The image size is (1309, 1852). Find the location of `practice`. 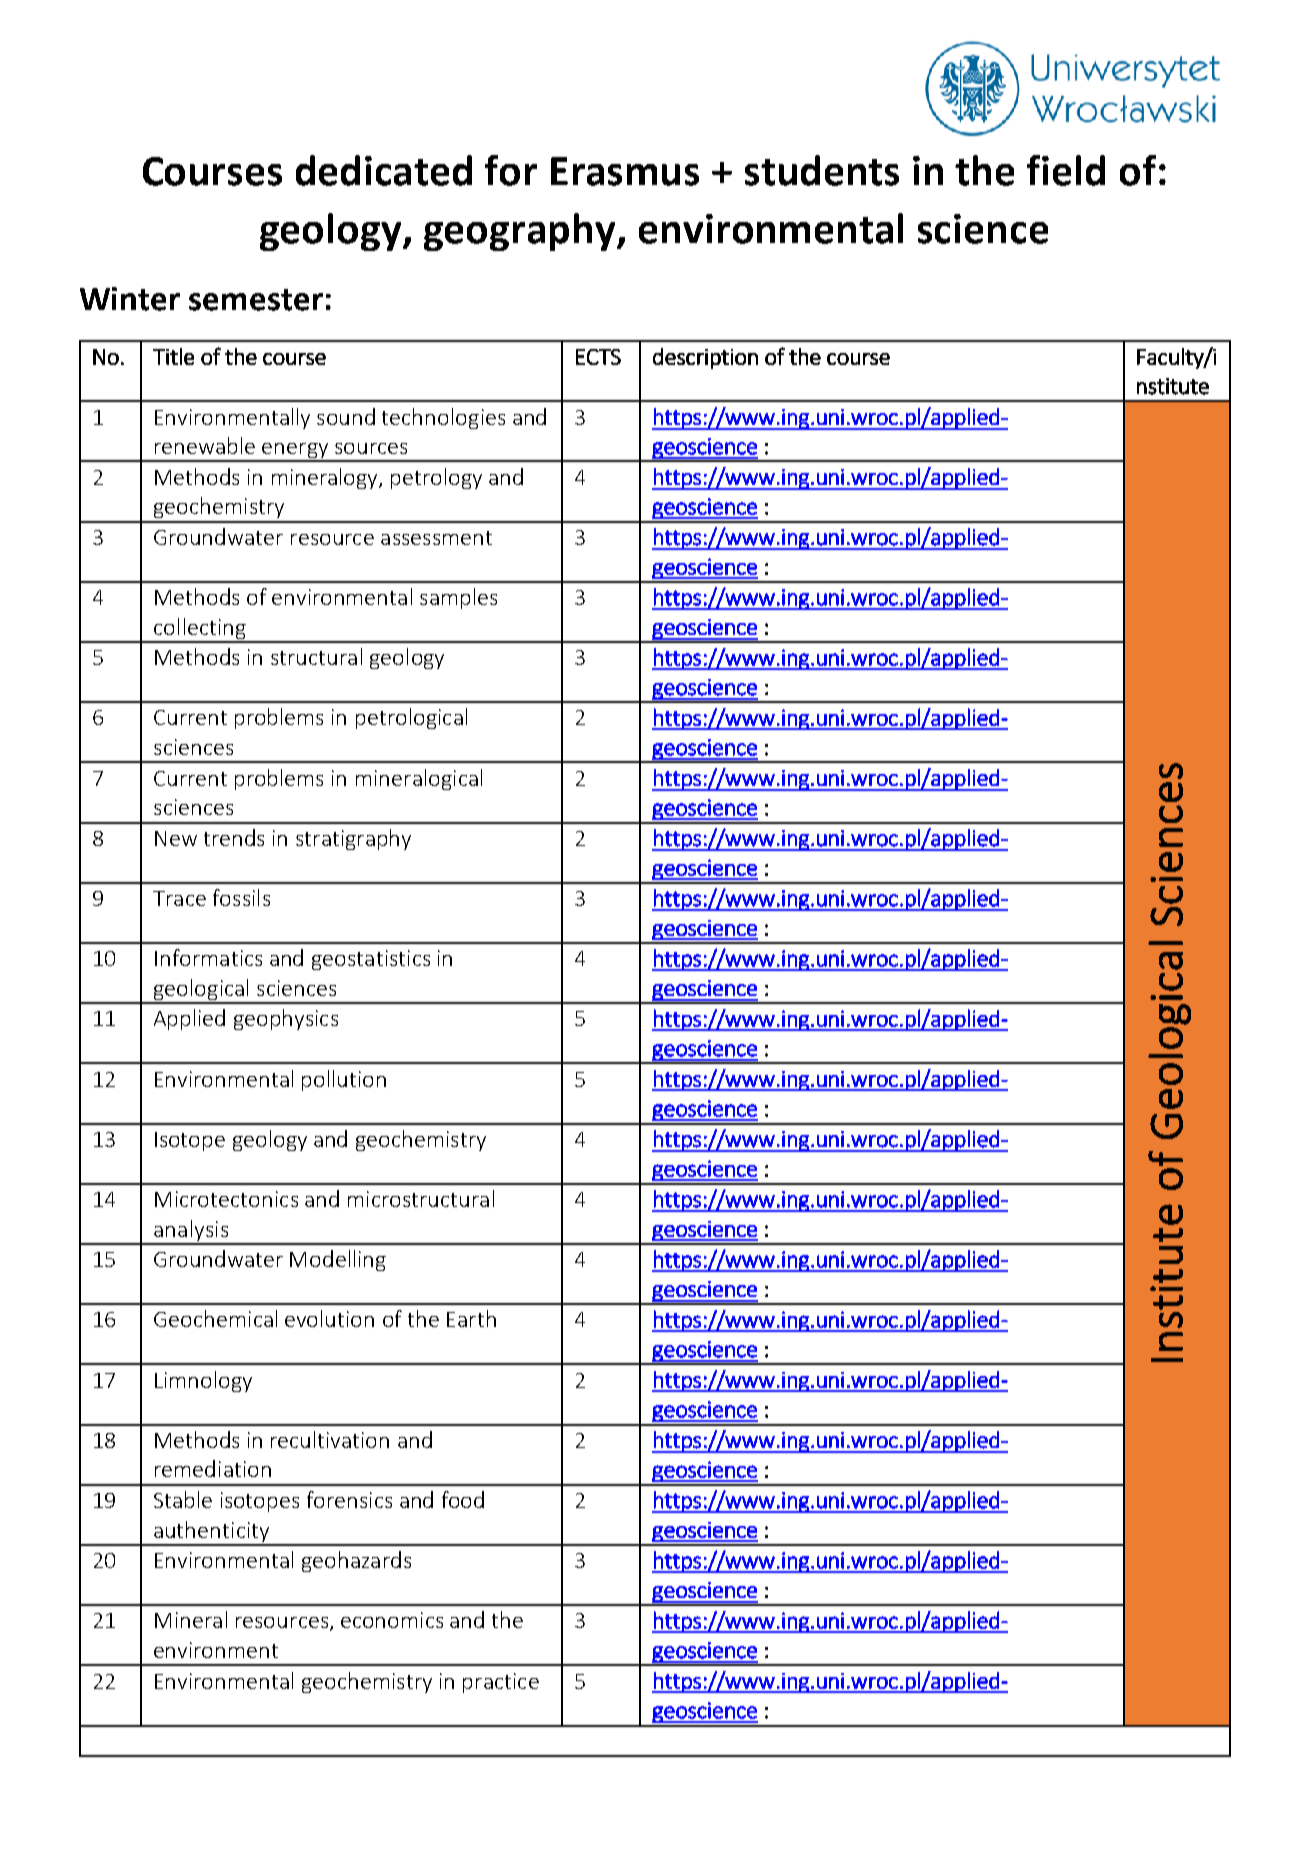

practice is located at coordinates (501, 1683).
